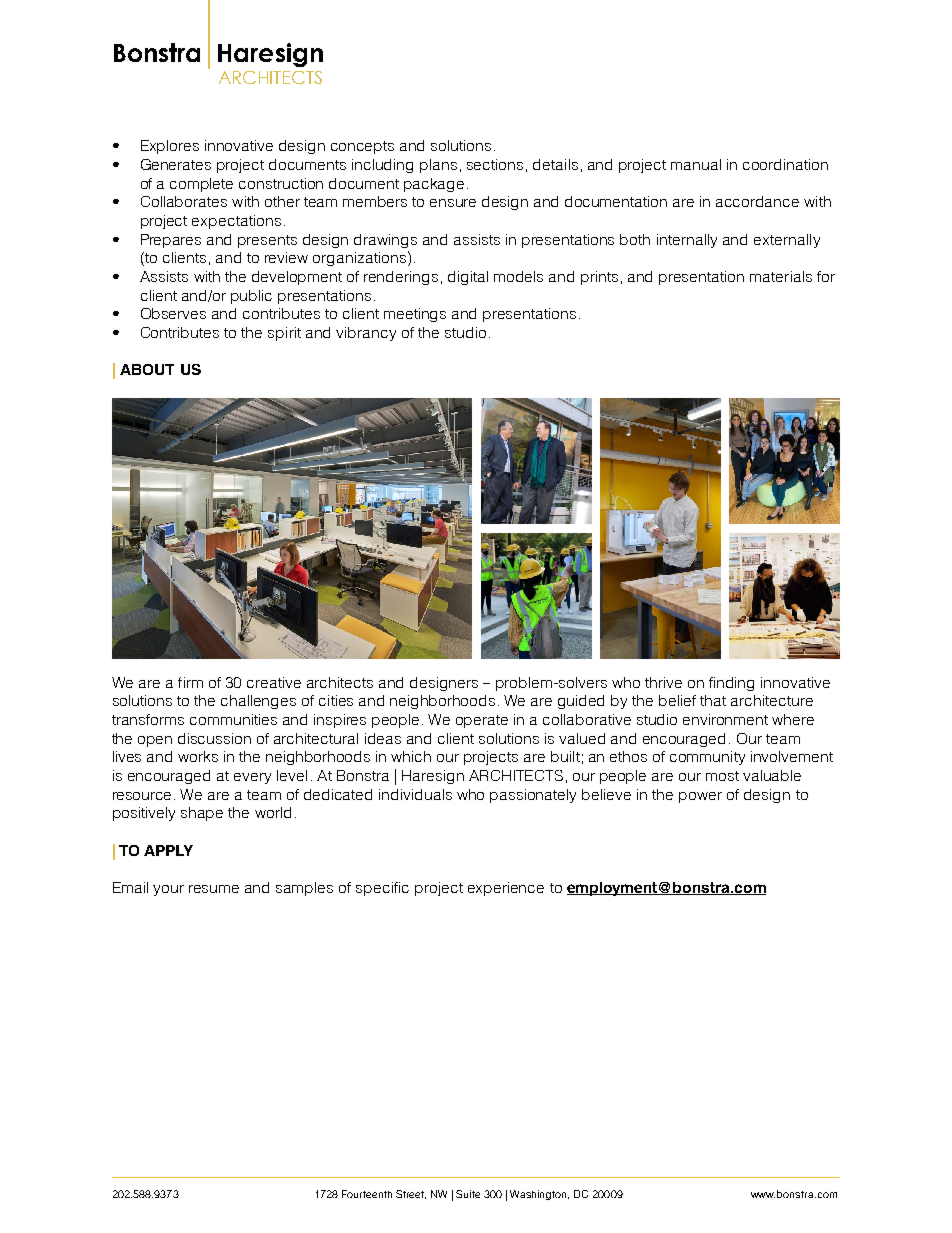  Describe the element at coordinates (201, 185) in the screenshot. I see `complete` at that location.
